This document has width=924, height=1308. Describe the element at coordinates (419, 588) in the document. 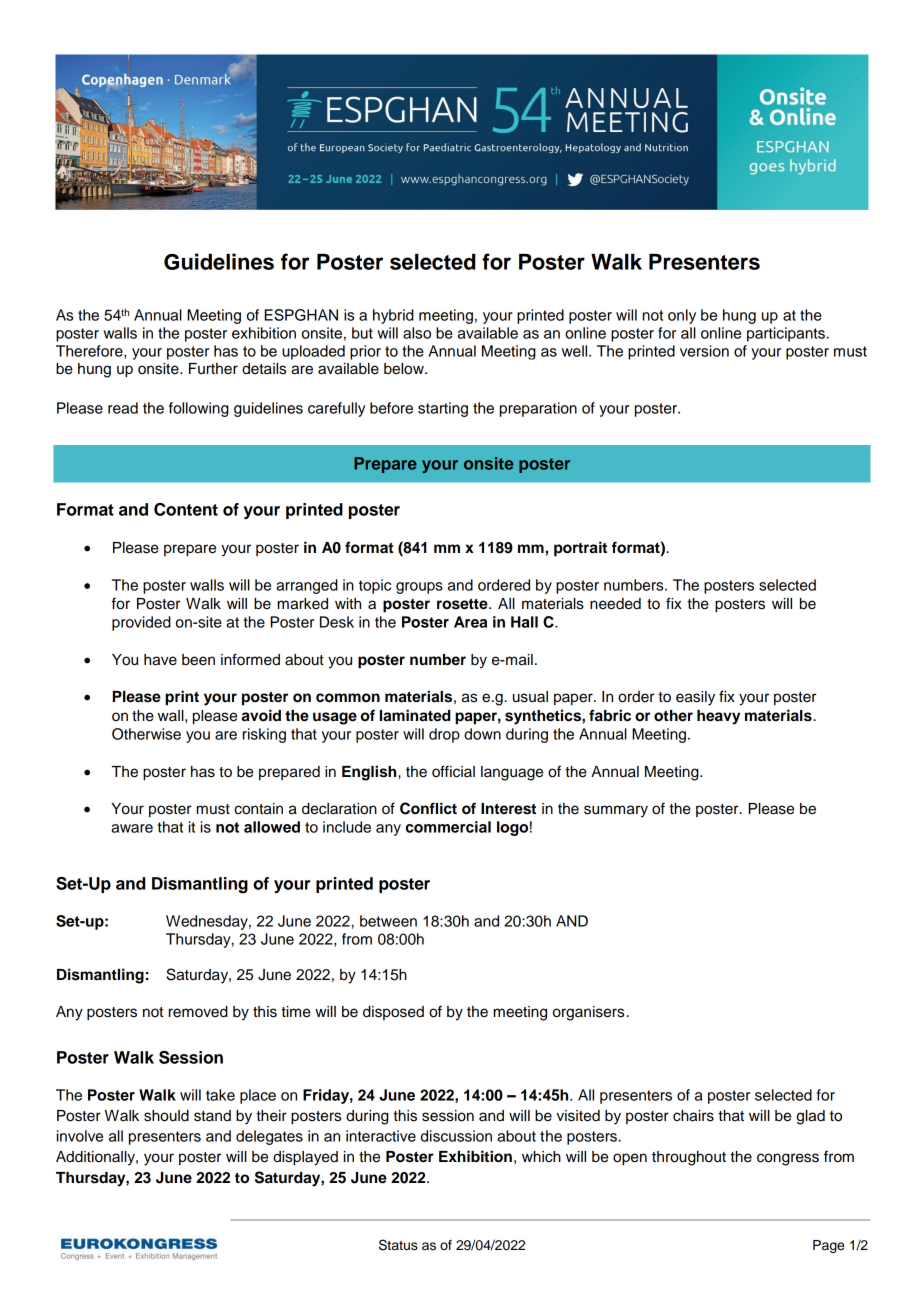

I see `groups` at that location.
